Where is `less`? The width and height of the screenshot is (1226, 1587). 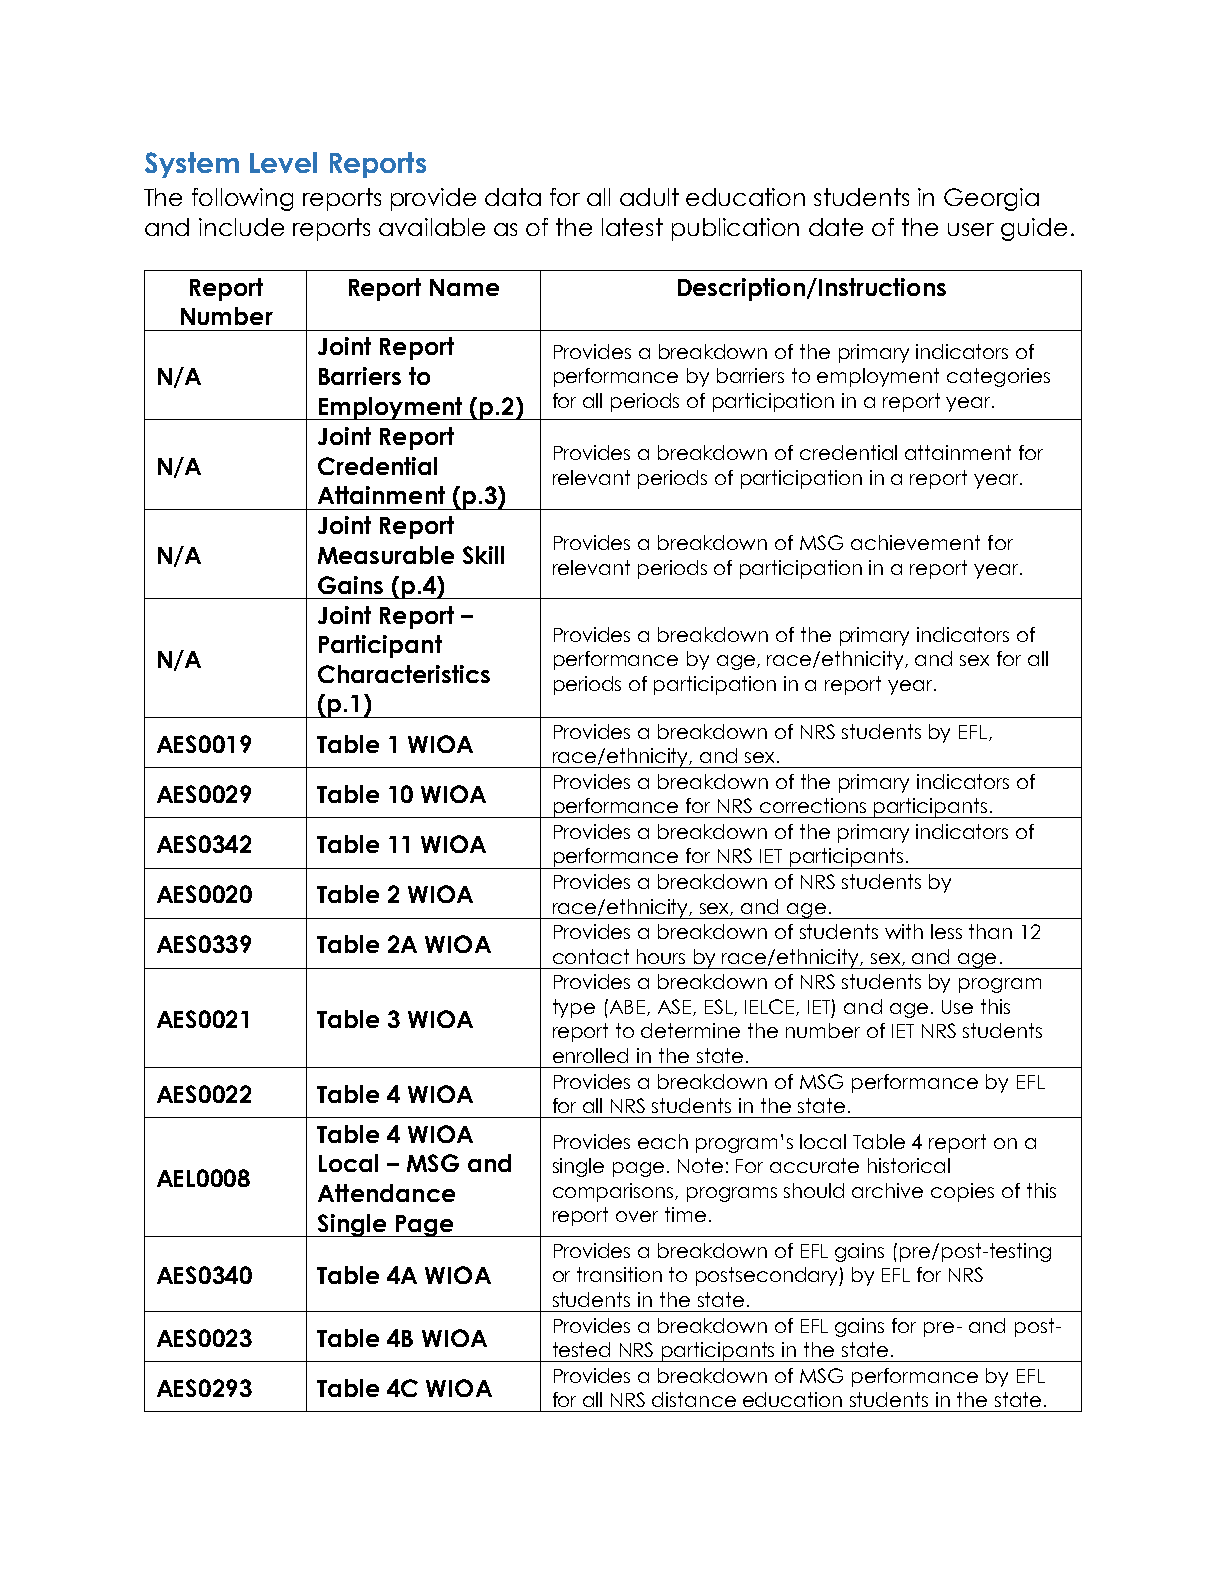
less is located at coordinates (946, 931).
